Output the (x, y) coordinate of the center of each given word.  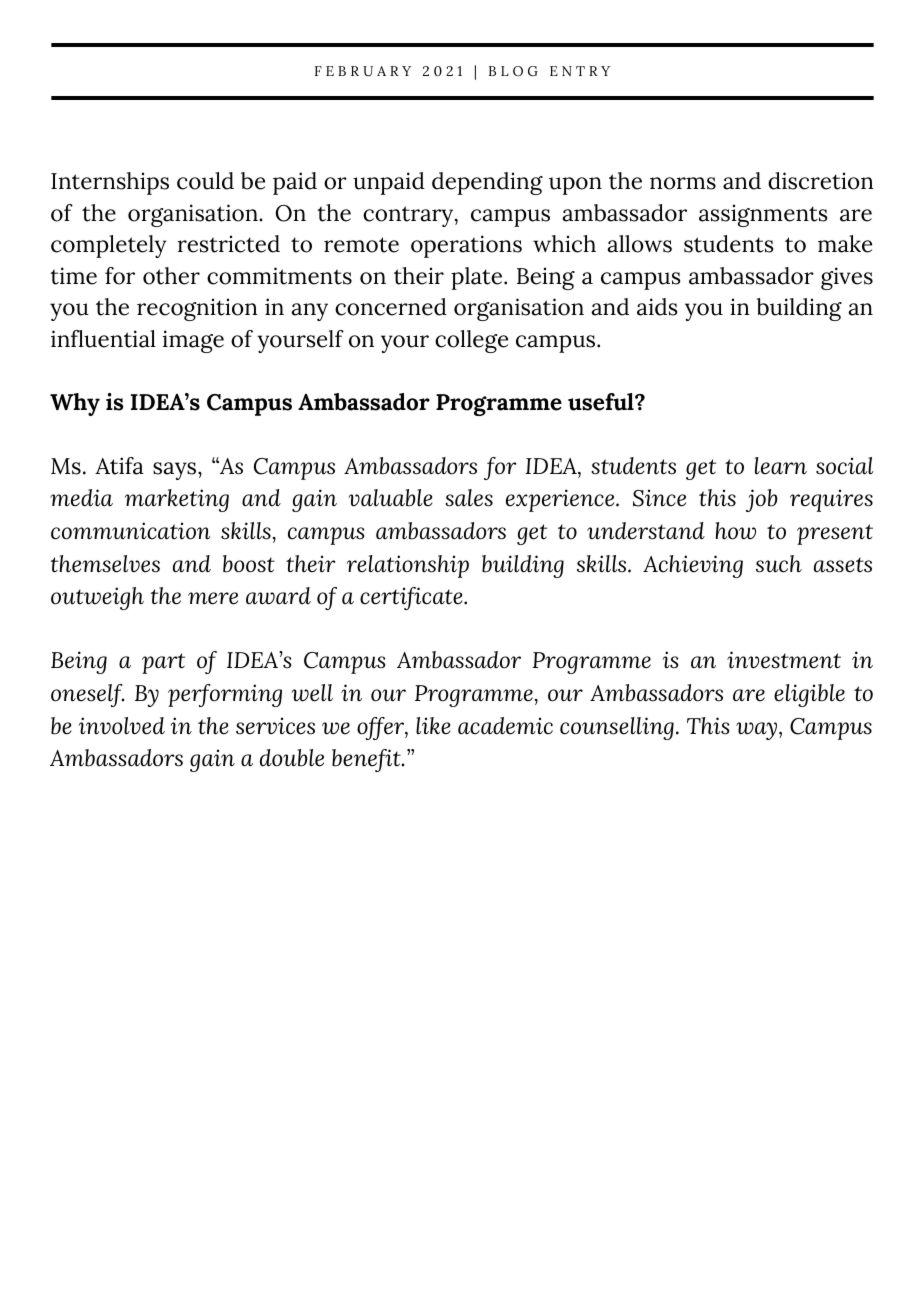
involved (122, 726)
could (205, 181)
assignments (763, 215)
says (176, 471)
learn (781, 466)
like (433, 726)
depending (487, 183)
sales (469, 498)
